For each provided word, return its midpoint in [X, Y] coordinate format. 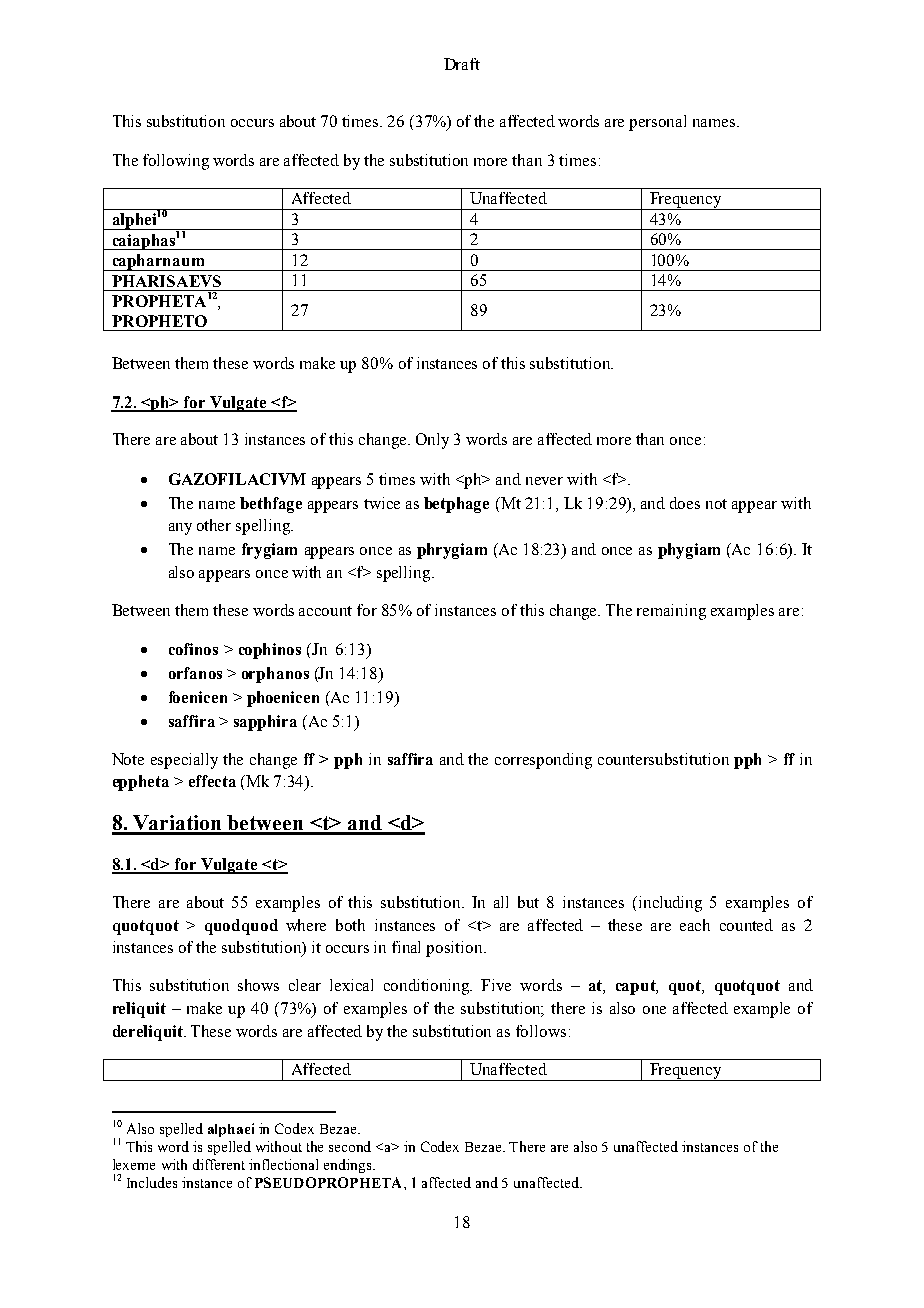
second [350, 1146]
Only [432, 441]
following [176, 162]
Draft [462, 64]
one [654, 1010]
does [685, 503]
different [219, 1164]
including [670, 904]
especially [184, 761]
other [214, 525]
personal [657, 123]
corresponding [543, 761]
